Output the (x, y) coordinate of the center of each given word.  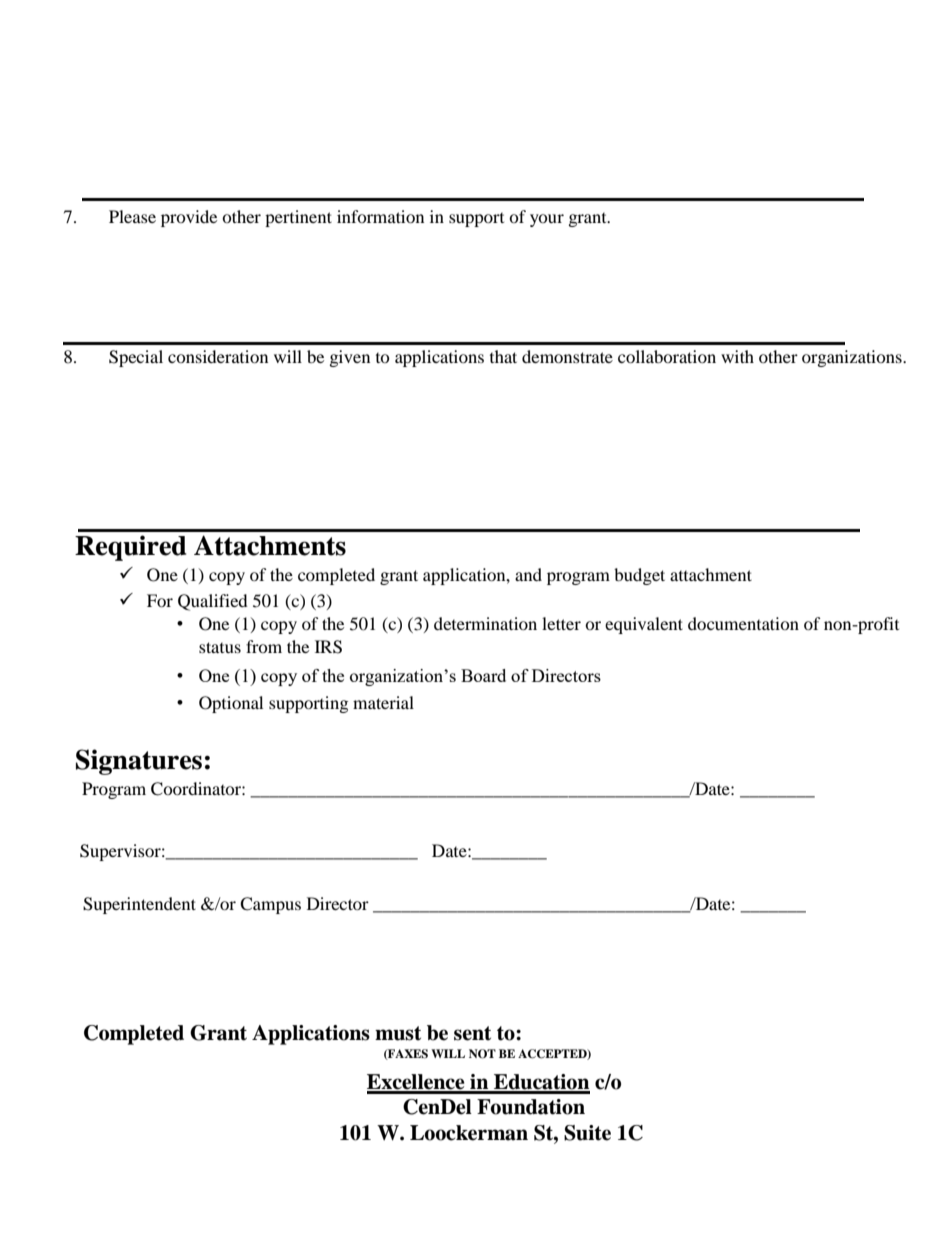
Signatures (139, 762)
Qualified (213, 602)
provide (189, 218)
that (503, 356)
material (383, 702)
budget (639, 576)
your (547, 220)
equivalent (644, 625)
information (380, 216)
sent (472, 1033)
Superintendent (139, 905)
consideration (218, 356)
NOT (482, 1054)
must (398, 1033)
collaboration (667, 356)
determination (485, 623)
